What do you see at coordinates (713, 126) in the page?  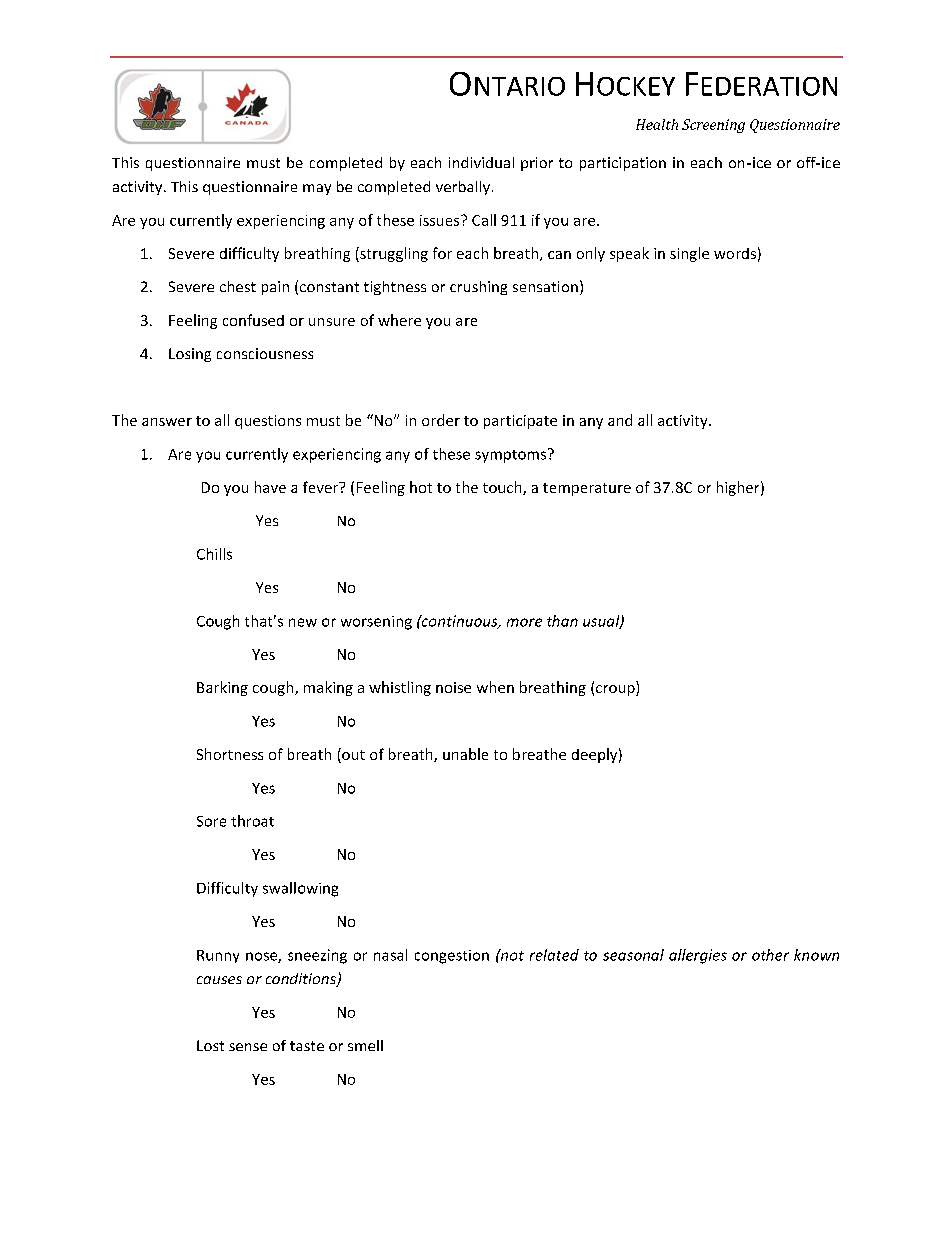 I see `Screening` at bounding box center [713, 126].
